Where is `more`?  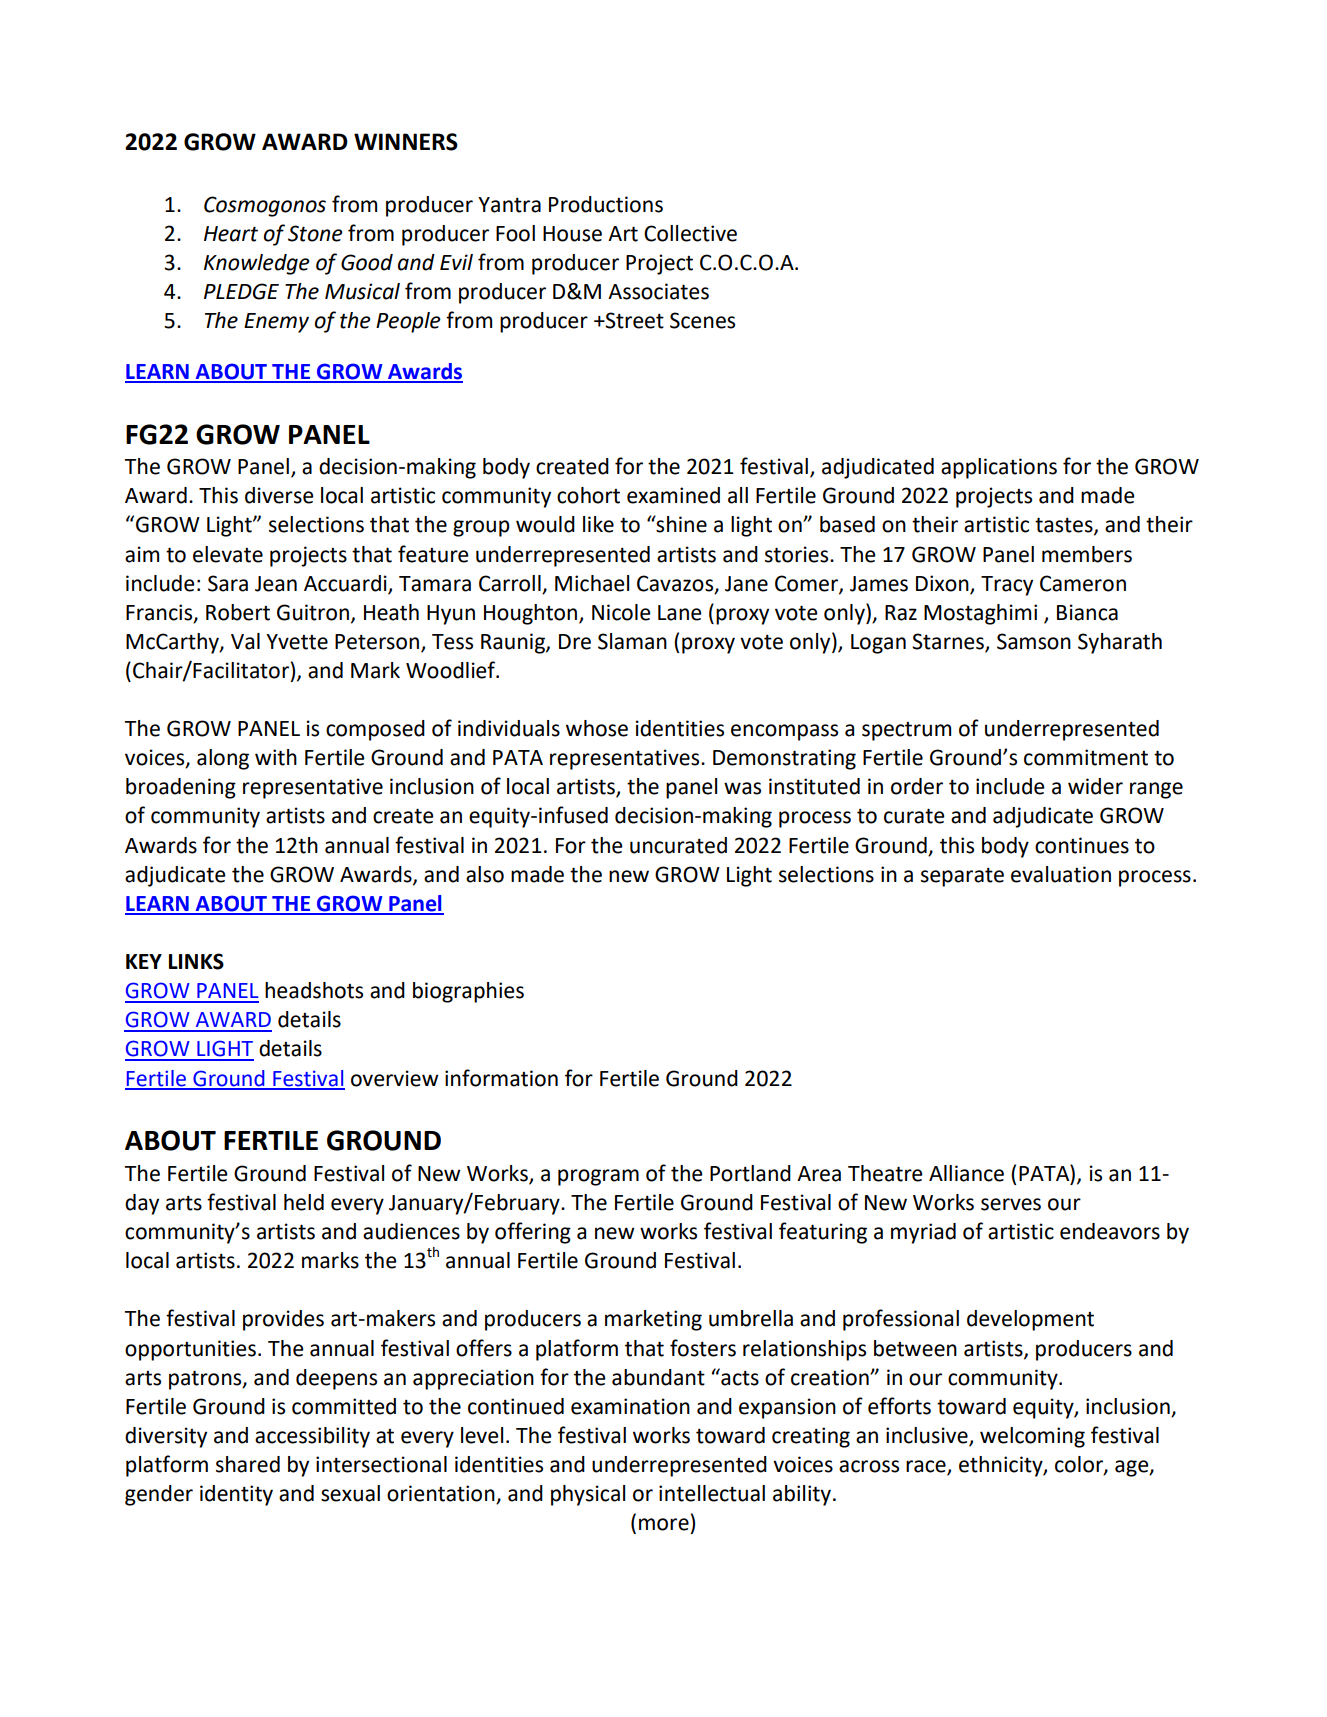 more is located at coordinates (664, 1524).
